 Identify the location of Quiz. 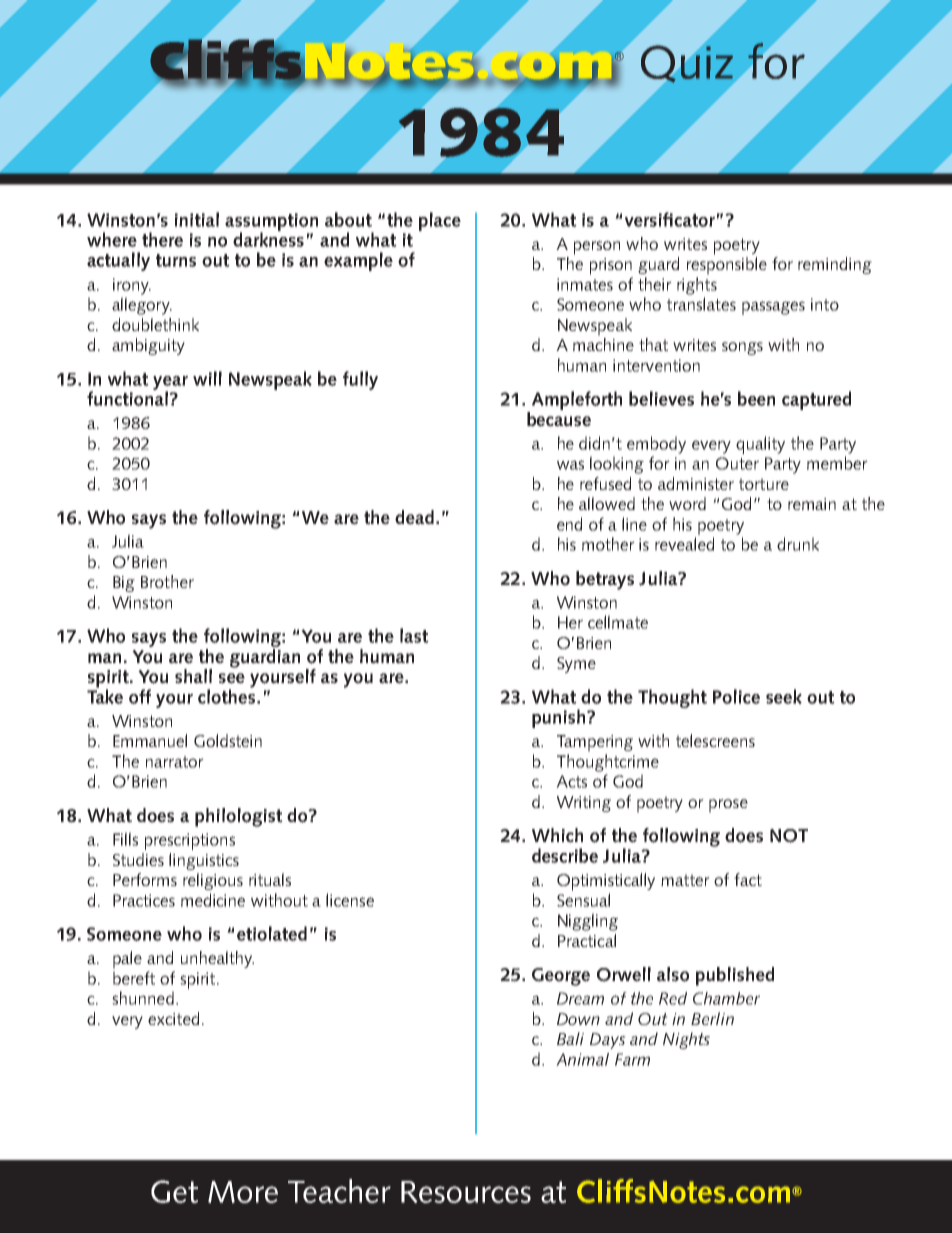
(687, 64).
